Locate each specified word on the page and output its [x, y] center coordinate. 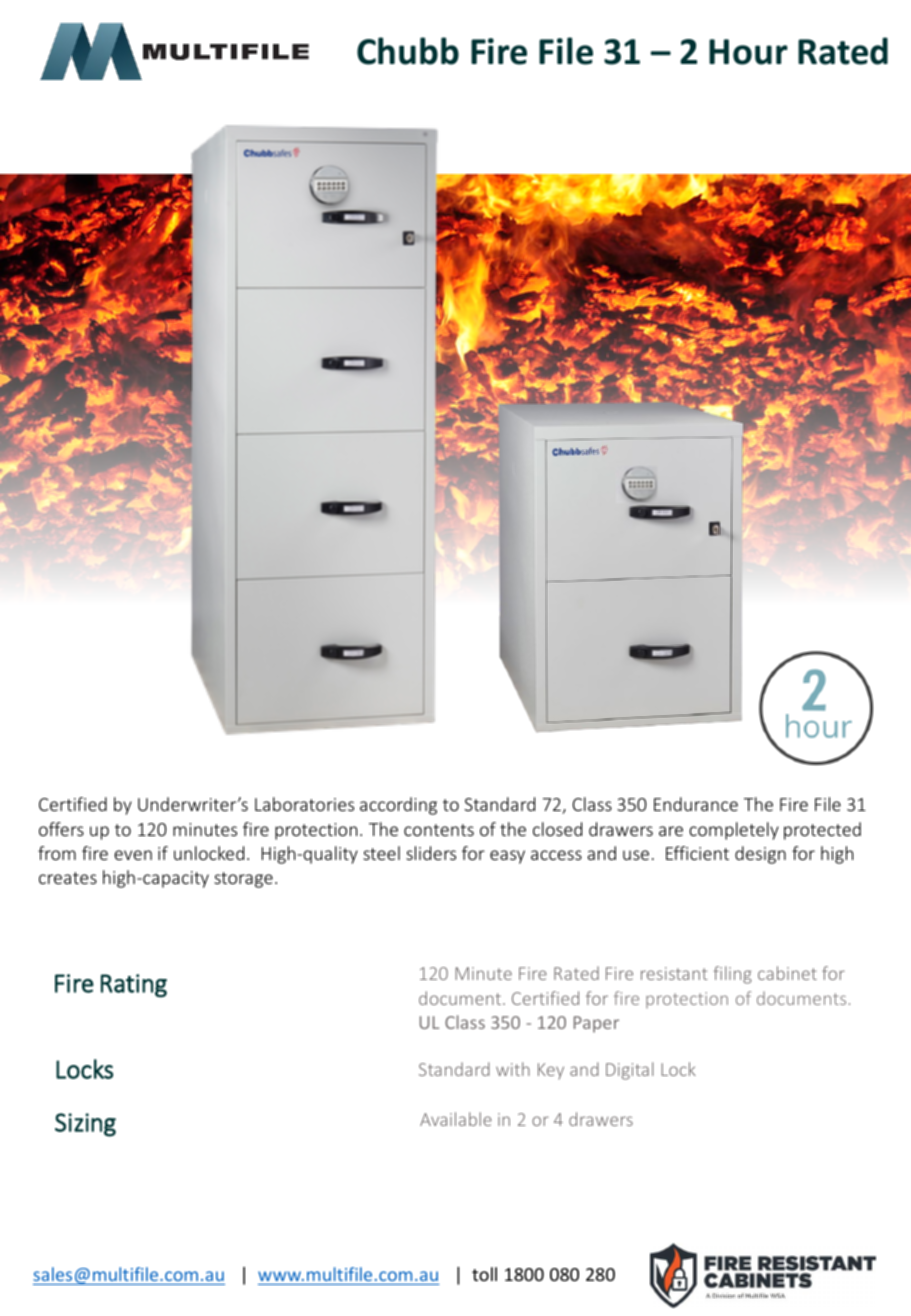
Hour [748, 52]
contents [439, 830]
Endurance [696, 804]
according [398, 806]
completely [734, 831]
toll [484, 1274]
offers [61, 829]
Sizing [85, 1125]
